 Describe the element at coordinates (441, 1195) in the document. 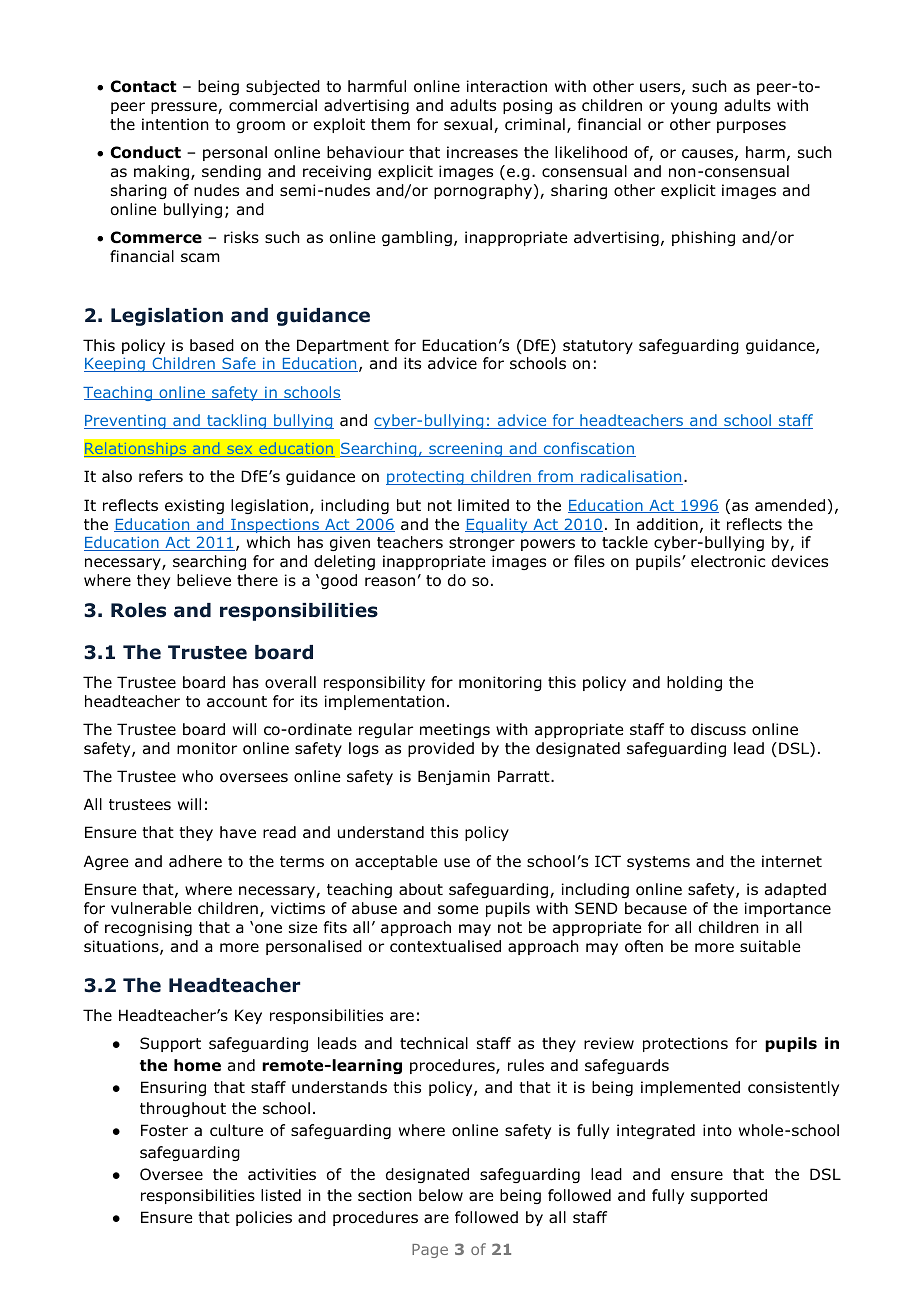

I see `below` at that location.
